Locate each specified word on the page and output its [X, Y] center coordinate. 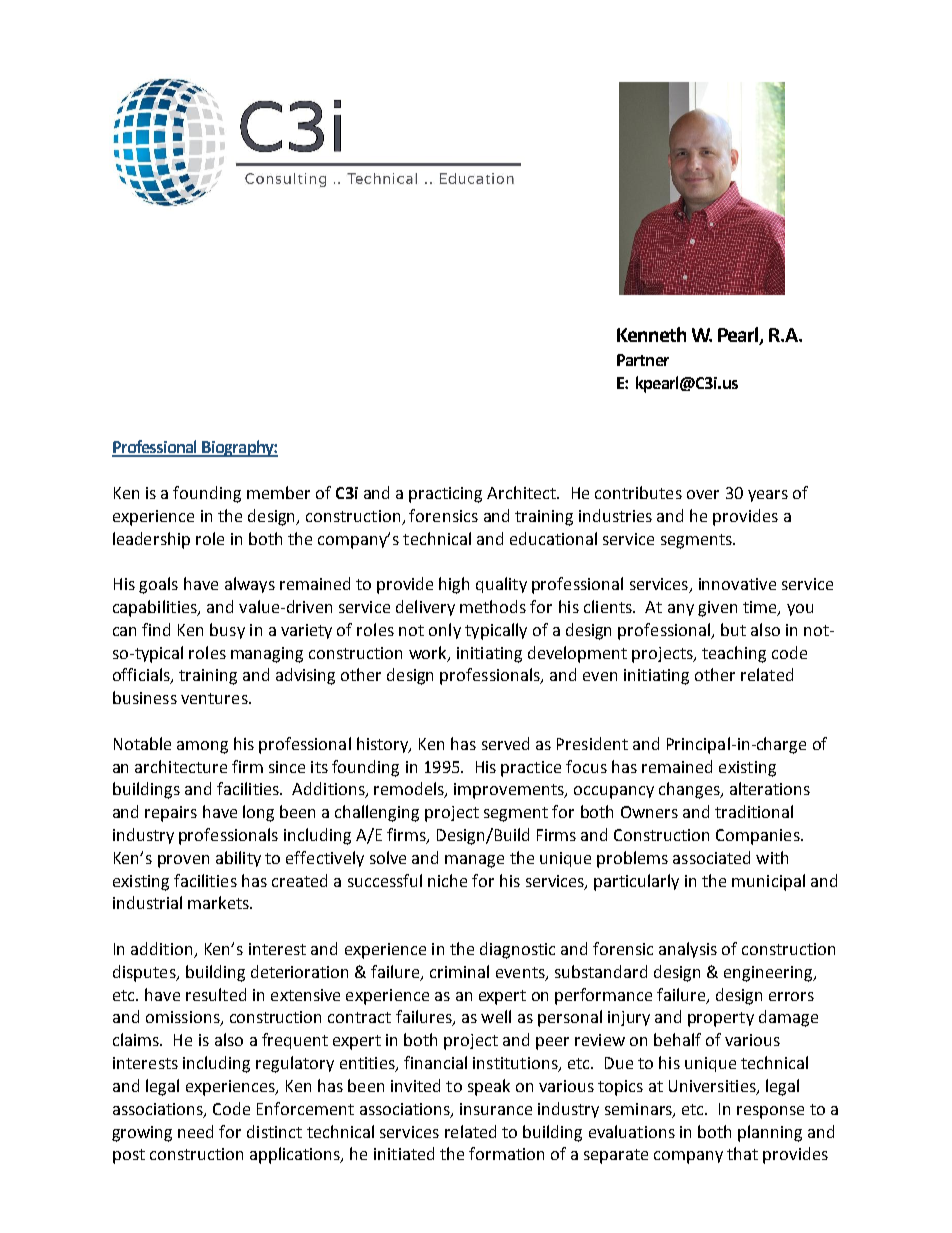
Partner [643, 360]
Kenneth [651, 334]
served [505, 743]
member [278, 492]
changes [690, 790]
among [202, 747]
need [195, 1131]
